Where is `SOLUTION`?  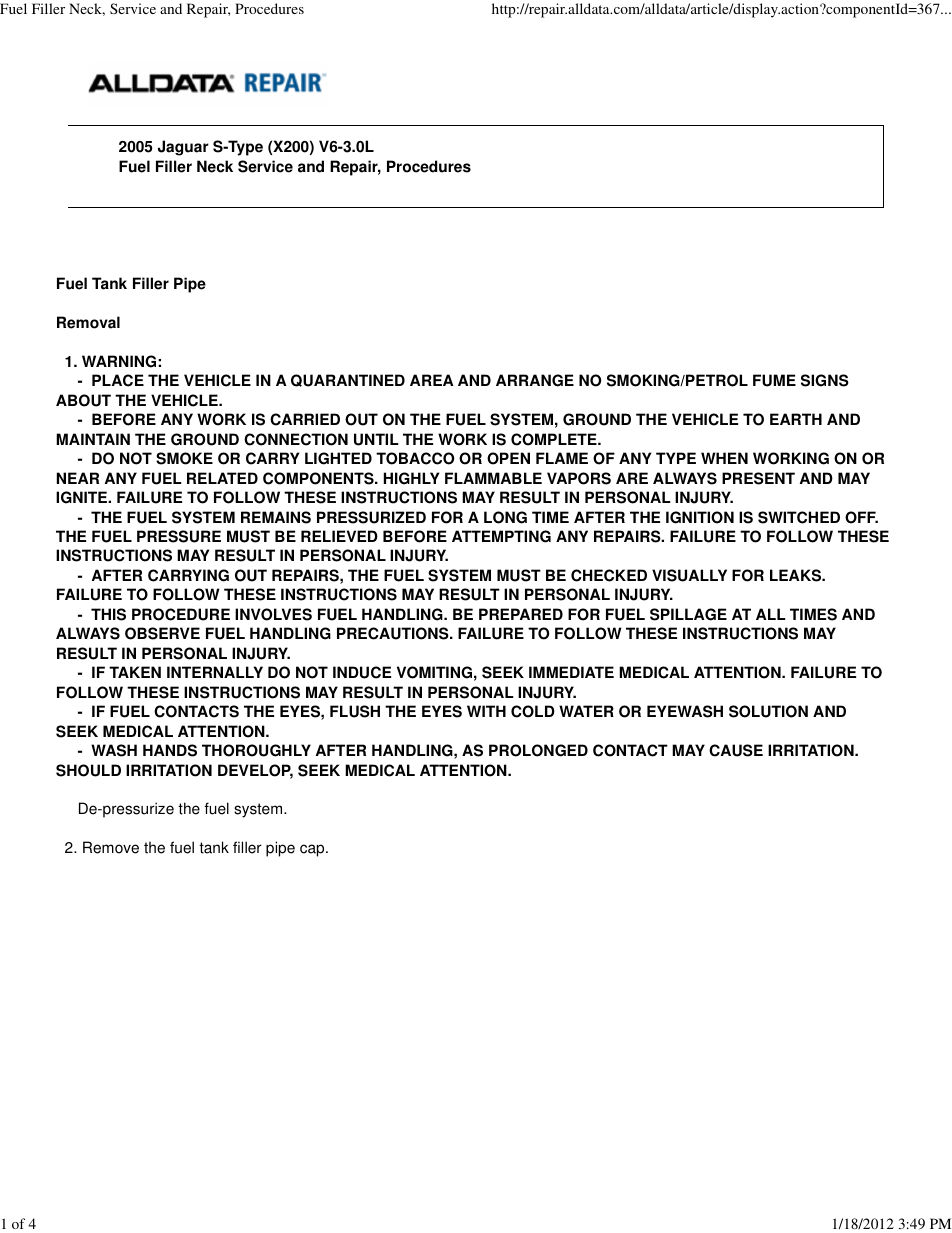
SOLUTION is located at coordinates (768, 711).
